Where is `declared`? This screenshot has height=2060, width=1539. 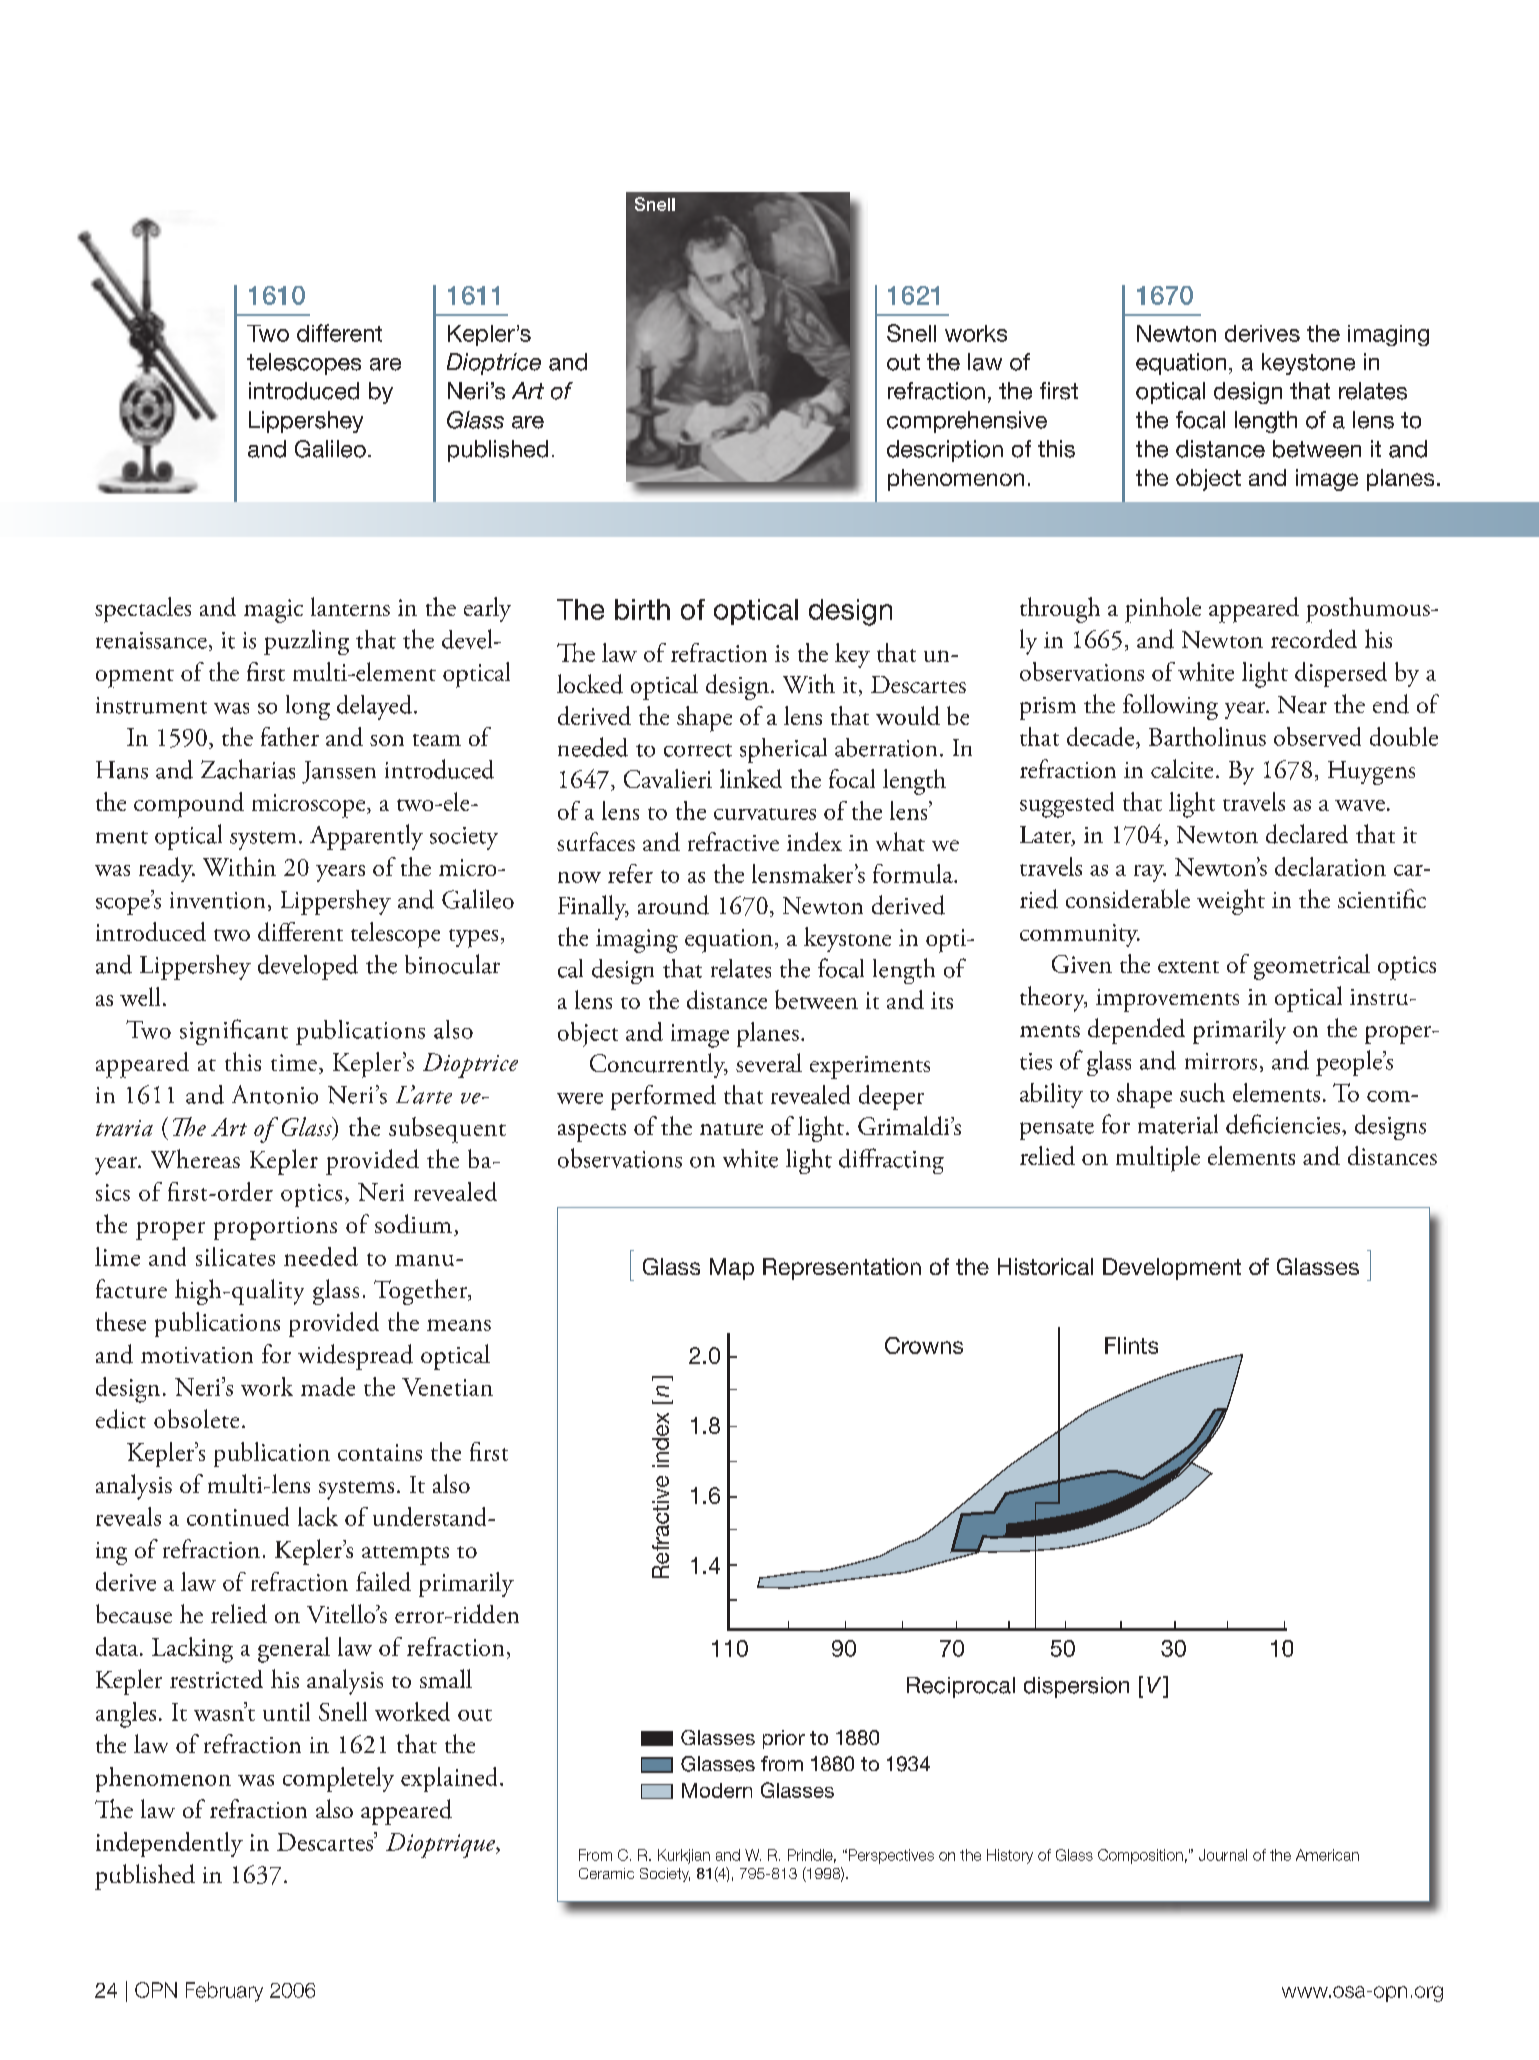 declared is located at coordinates (1307, 834).
